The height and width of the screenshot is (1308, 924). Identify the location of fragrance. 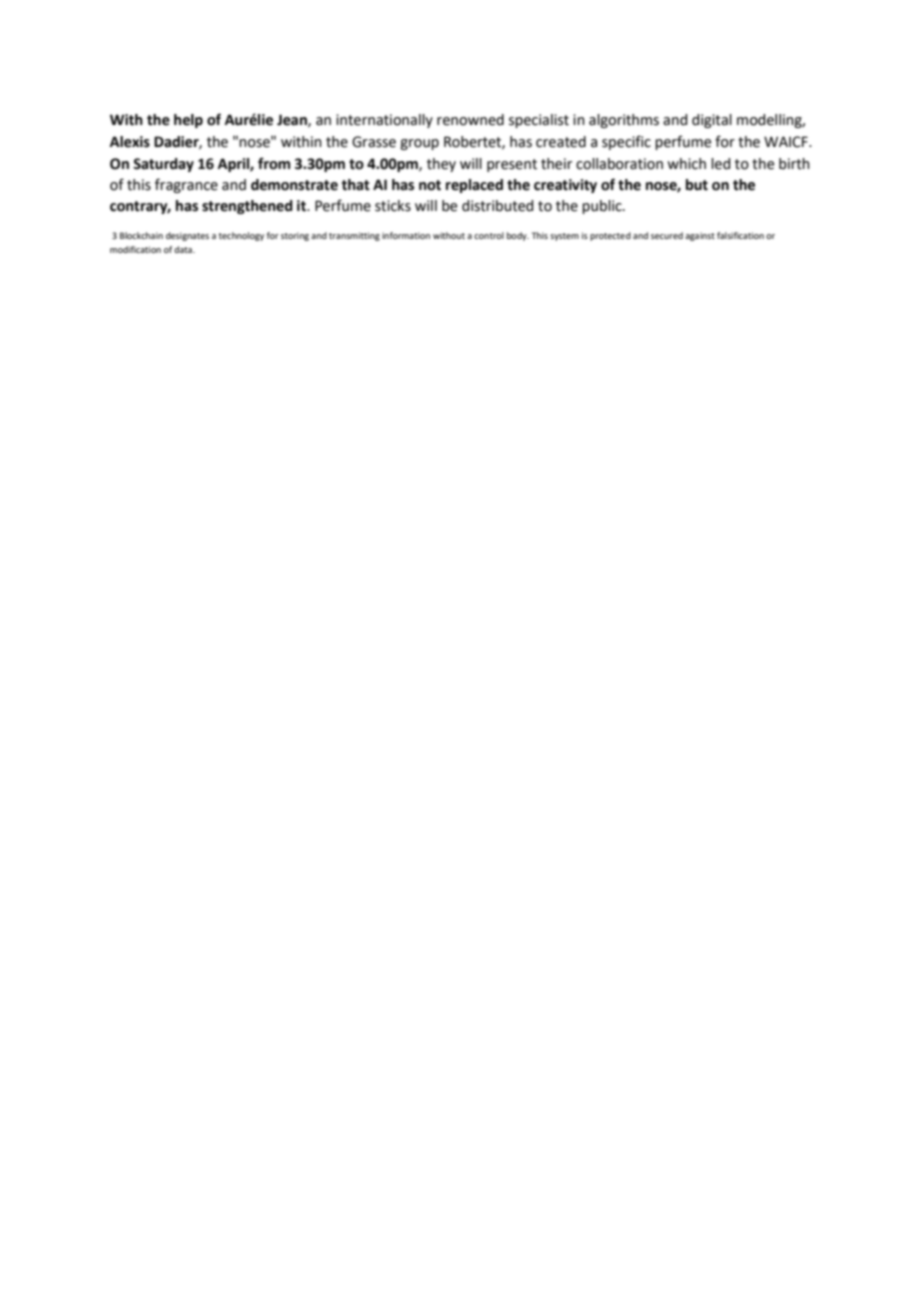
(186, 185).
